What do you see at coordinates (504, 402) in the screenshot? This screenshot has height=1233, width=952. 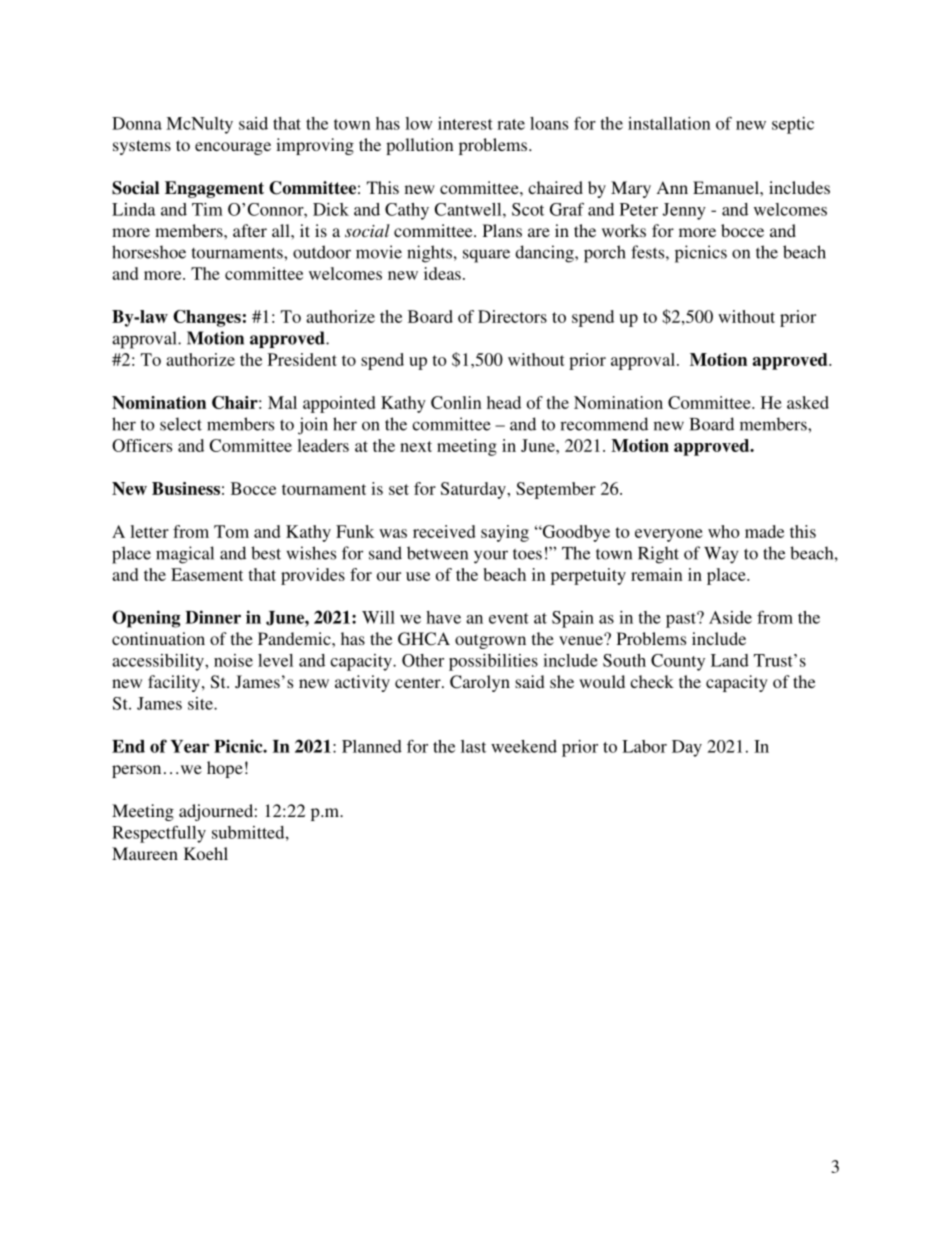 I see `head` at bounding box center [504, 402].
